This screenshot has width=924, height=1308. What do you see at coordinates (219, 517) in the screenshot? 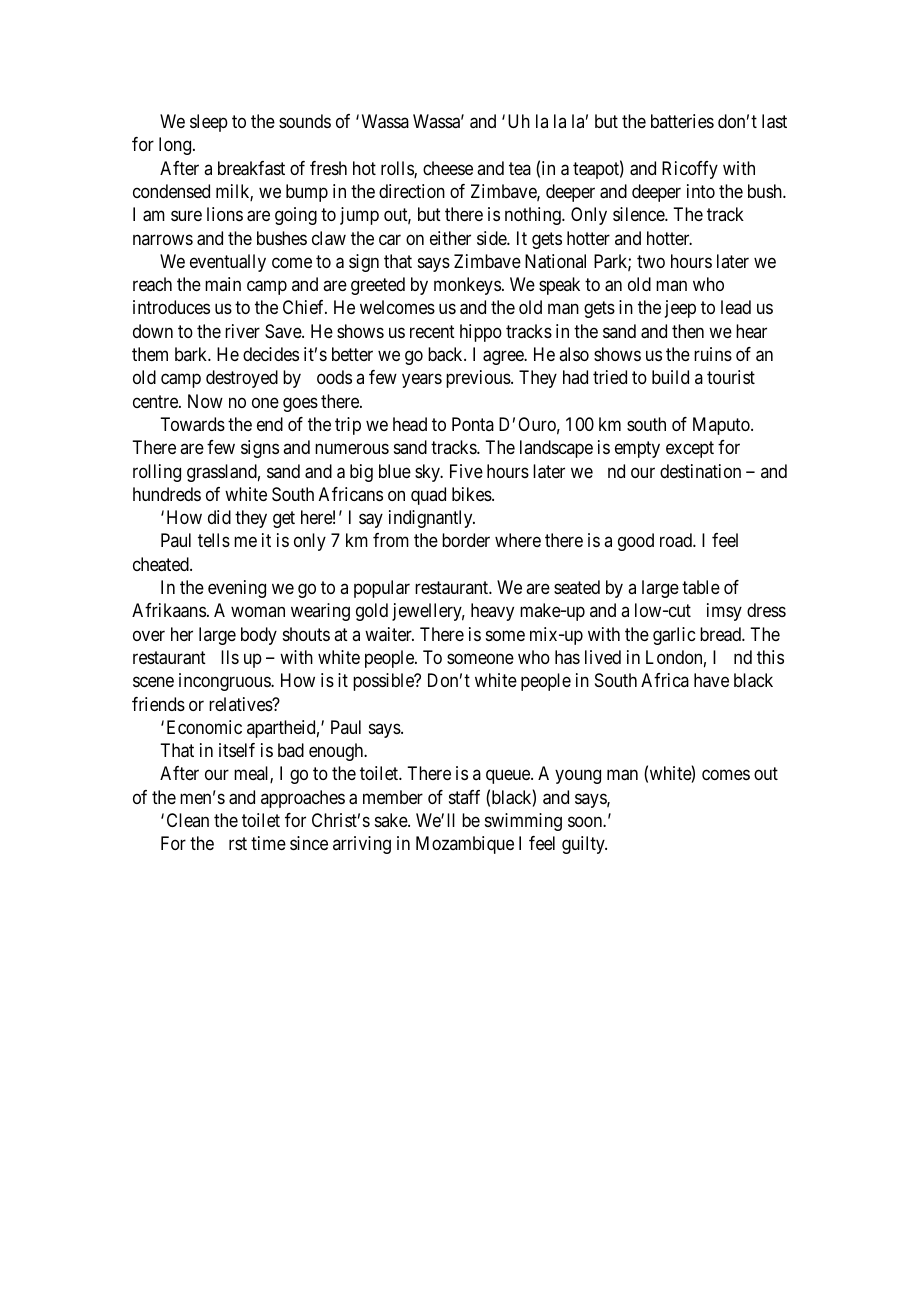
I see `did` at bounding box center [219, 517].
